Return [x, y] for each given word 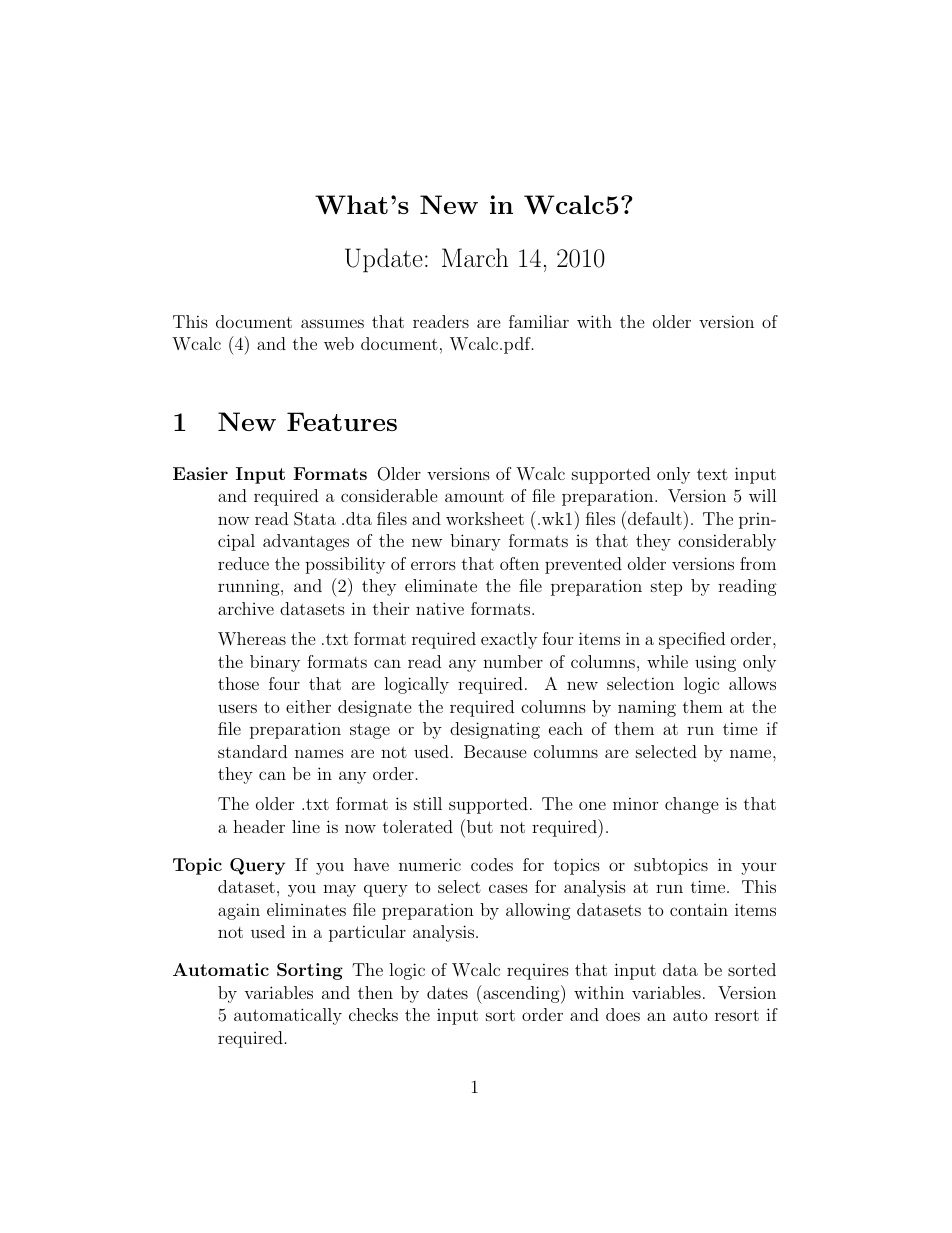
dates [447, 992]
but [478, 826]
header [259, 826]
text [712, 474]
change [692, 805]
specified [692, 640]
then [375, 992]
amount [474, 496]
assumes [332, 323]
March [475, 257]
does [623, 1014]
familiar [539, 321]
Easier [200, 473]
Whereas [252, 639]
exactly [509, 640]
